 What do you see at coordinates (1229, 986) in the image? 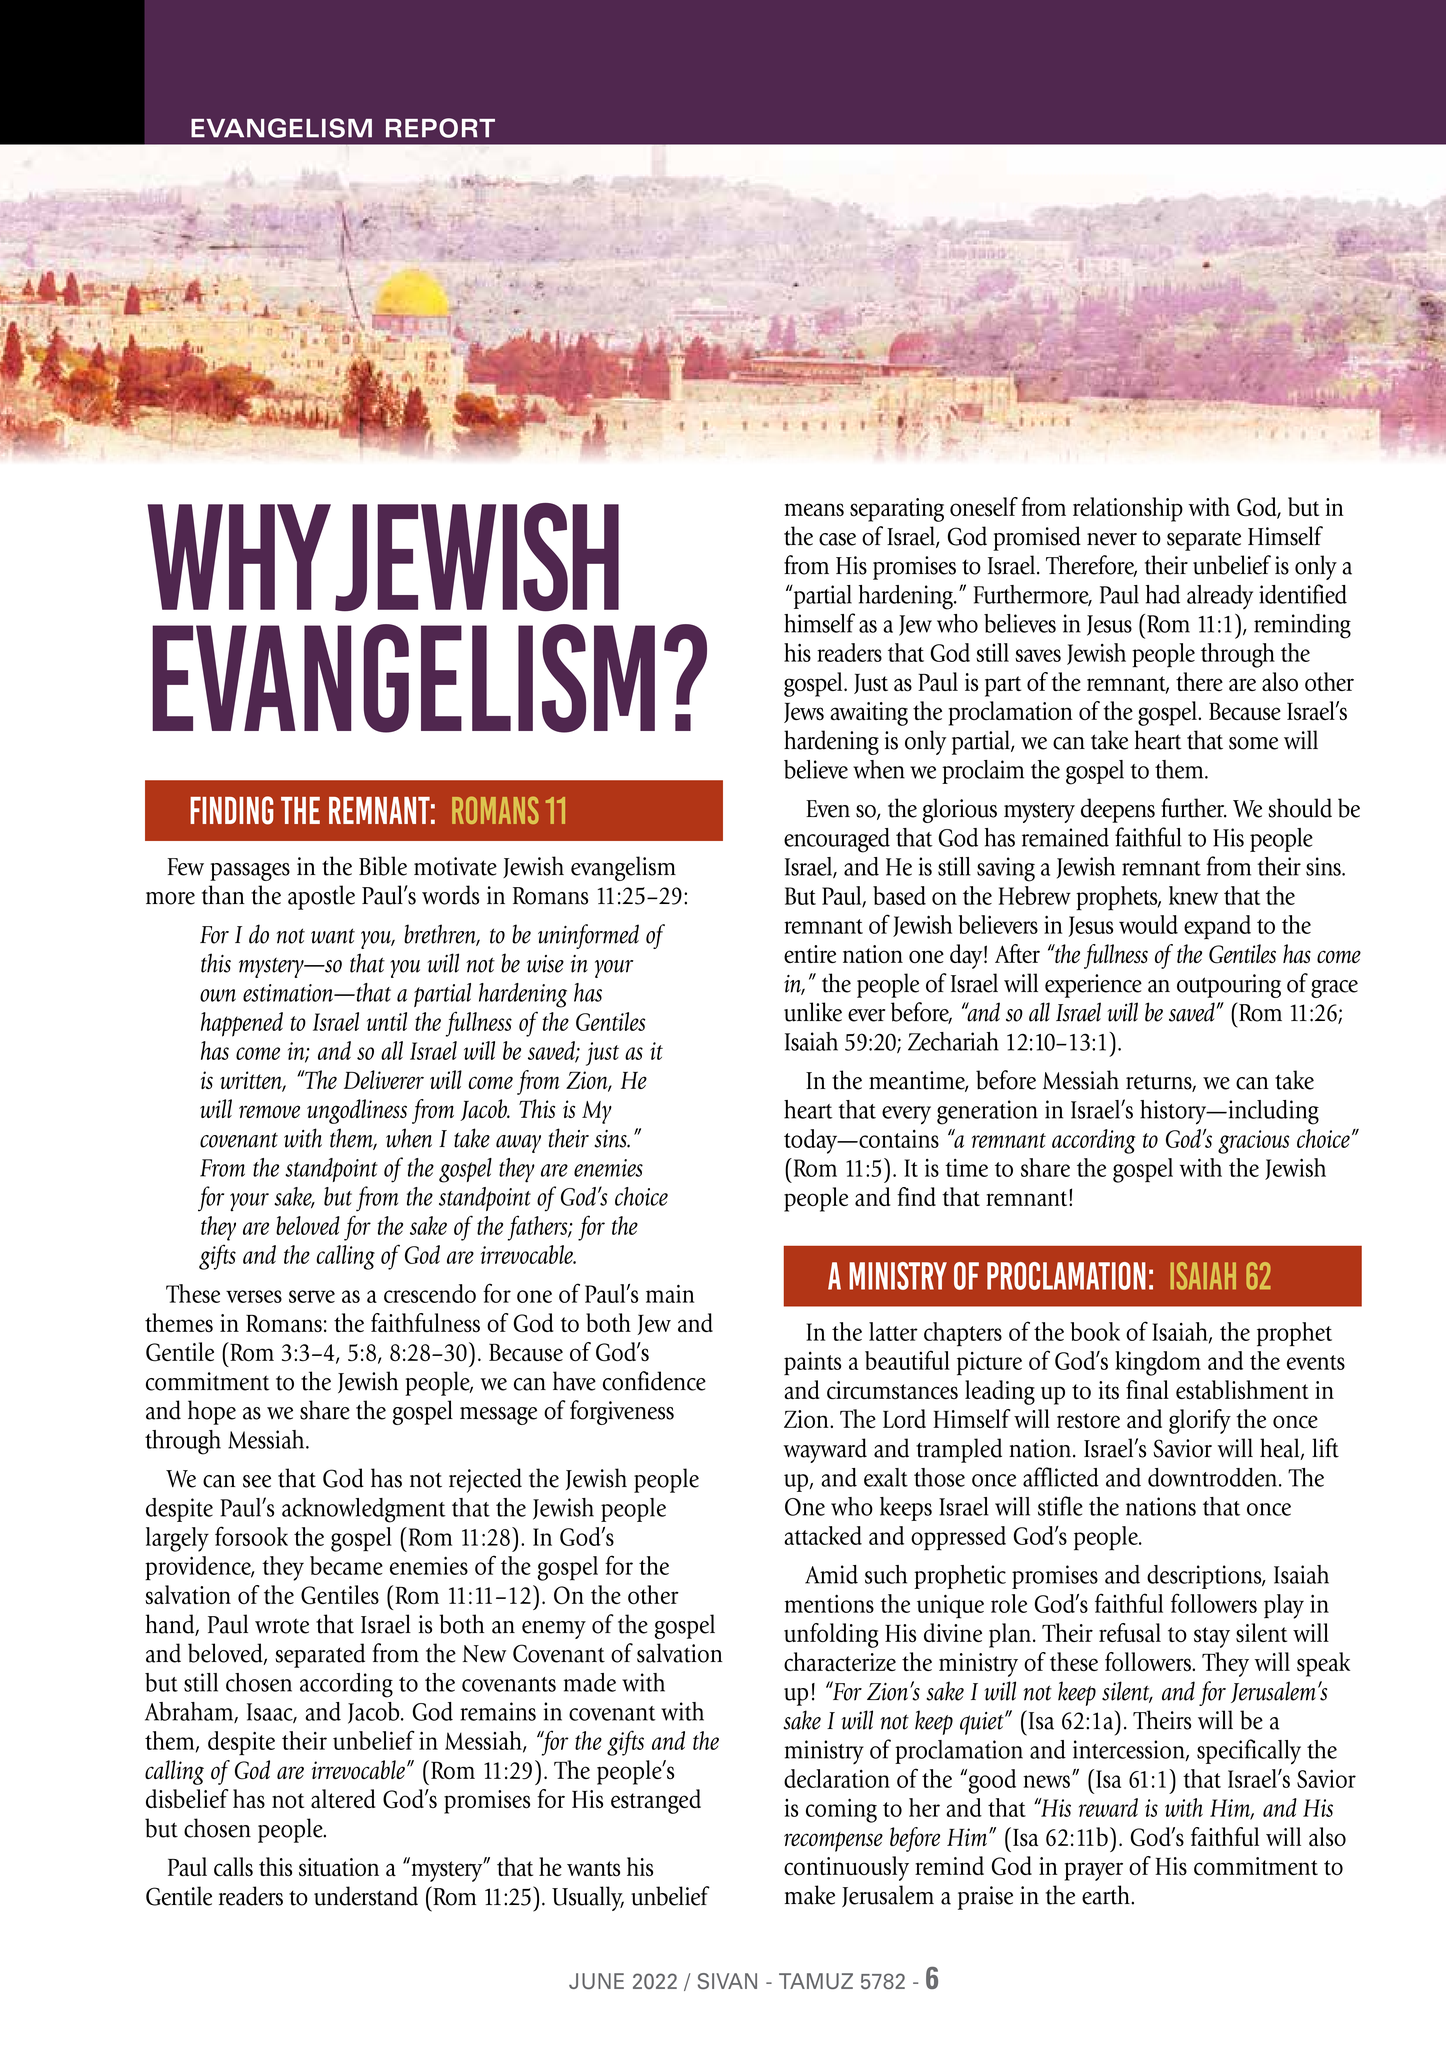
I see `outpouring` at bounding box center [1229, 986].
